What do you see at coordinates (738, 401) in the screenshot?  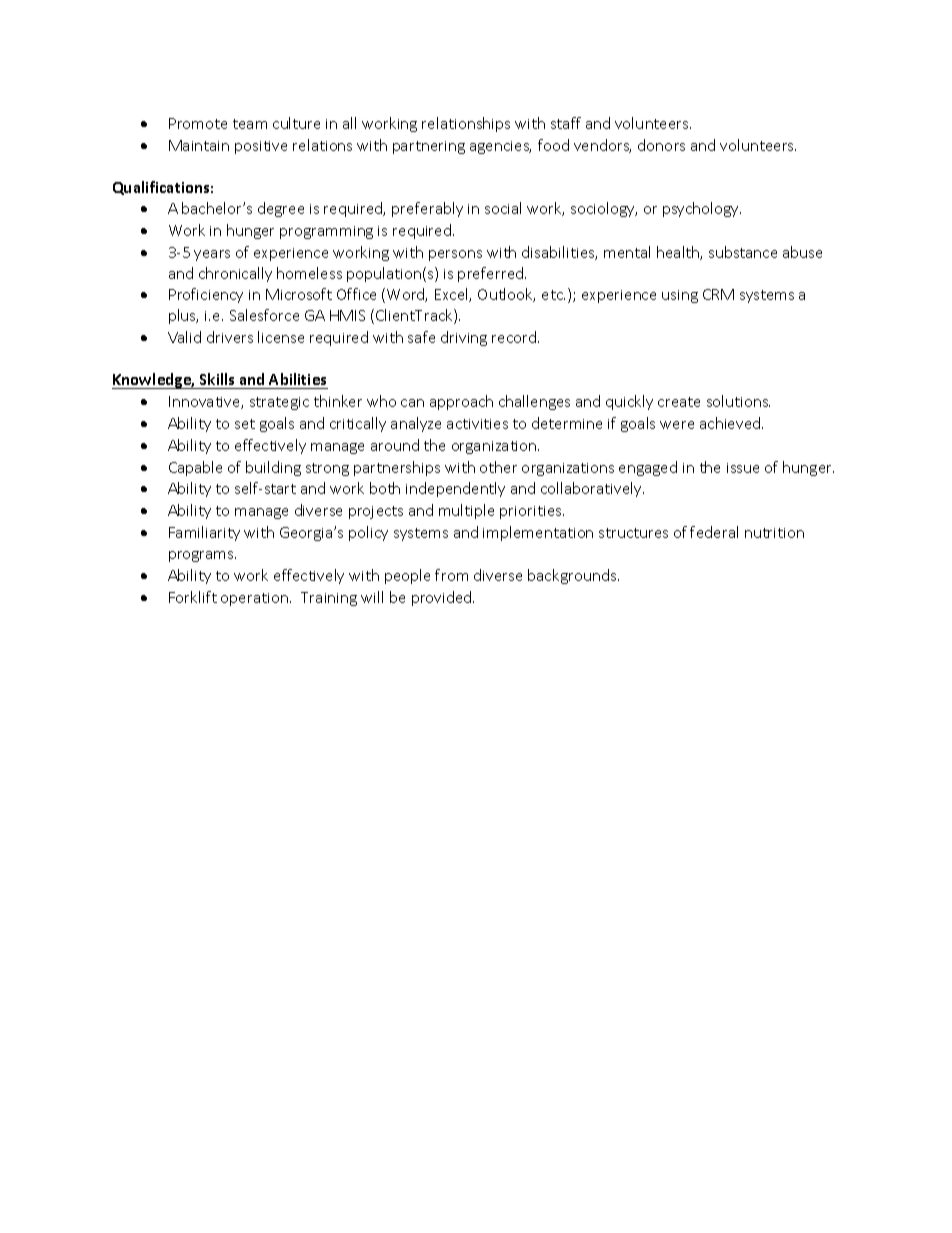 I see `solutions` at bounding box center [738, 401].
